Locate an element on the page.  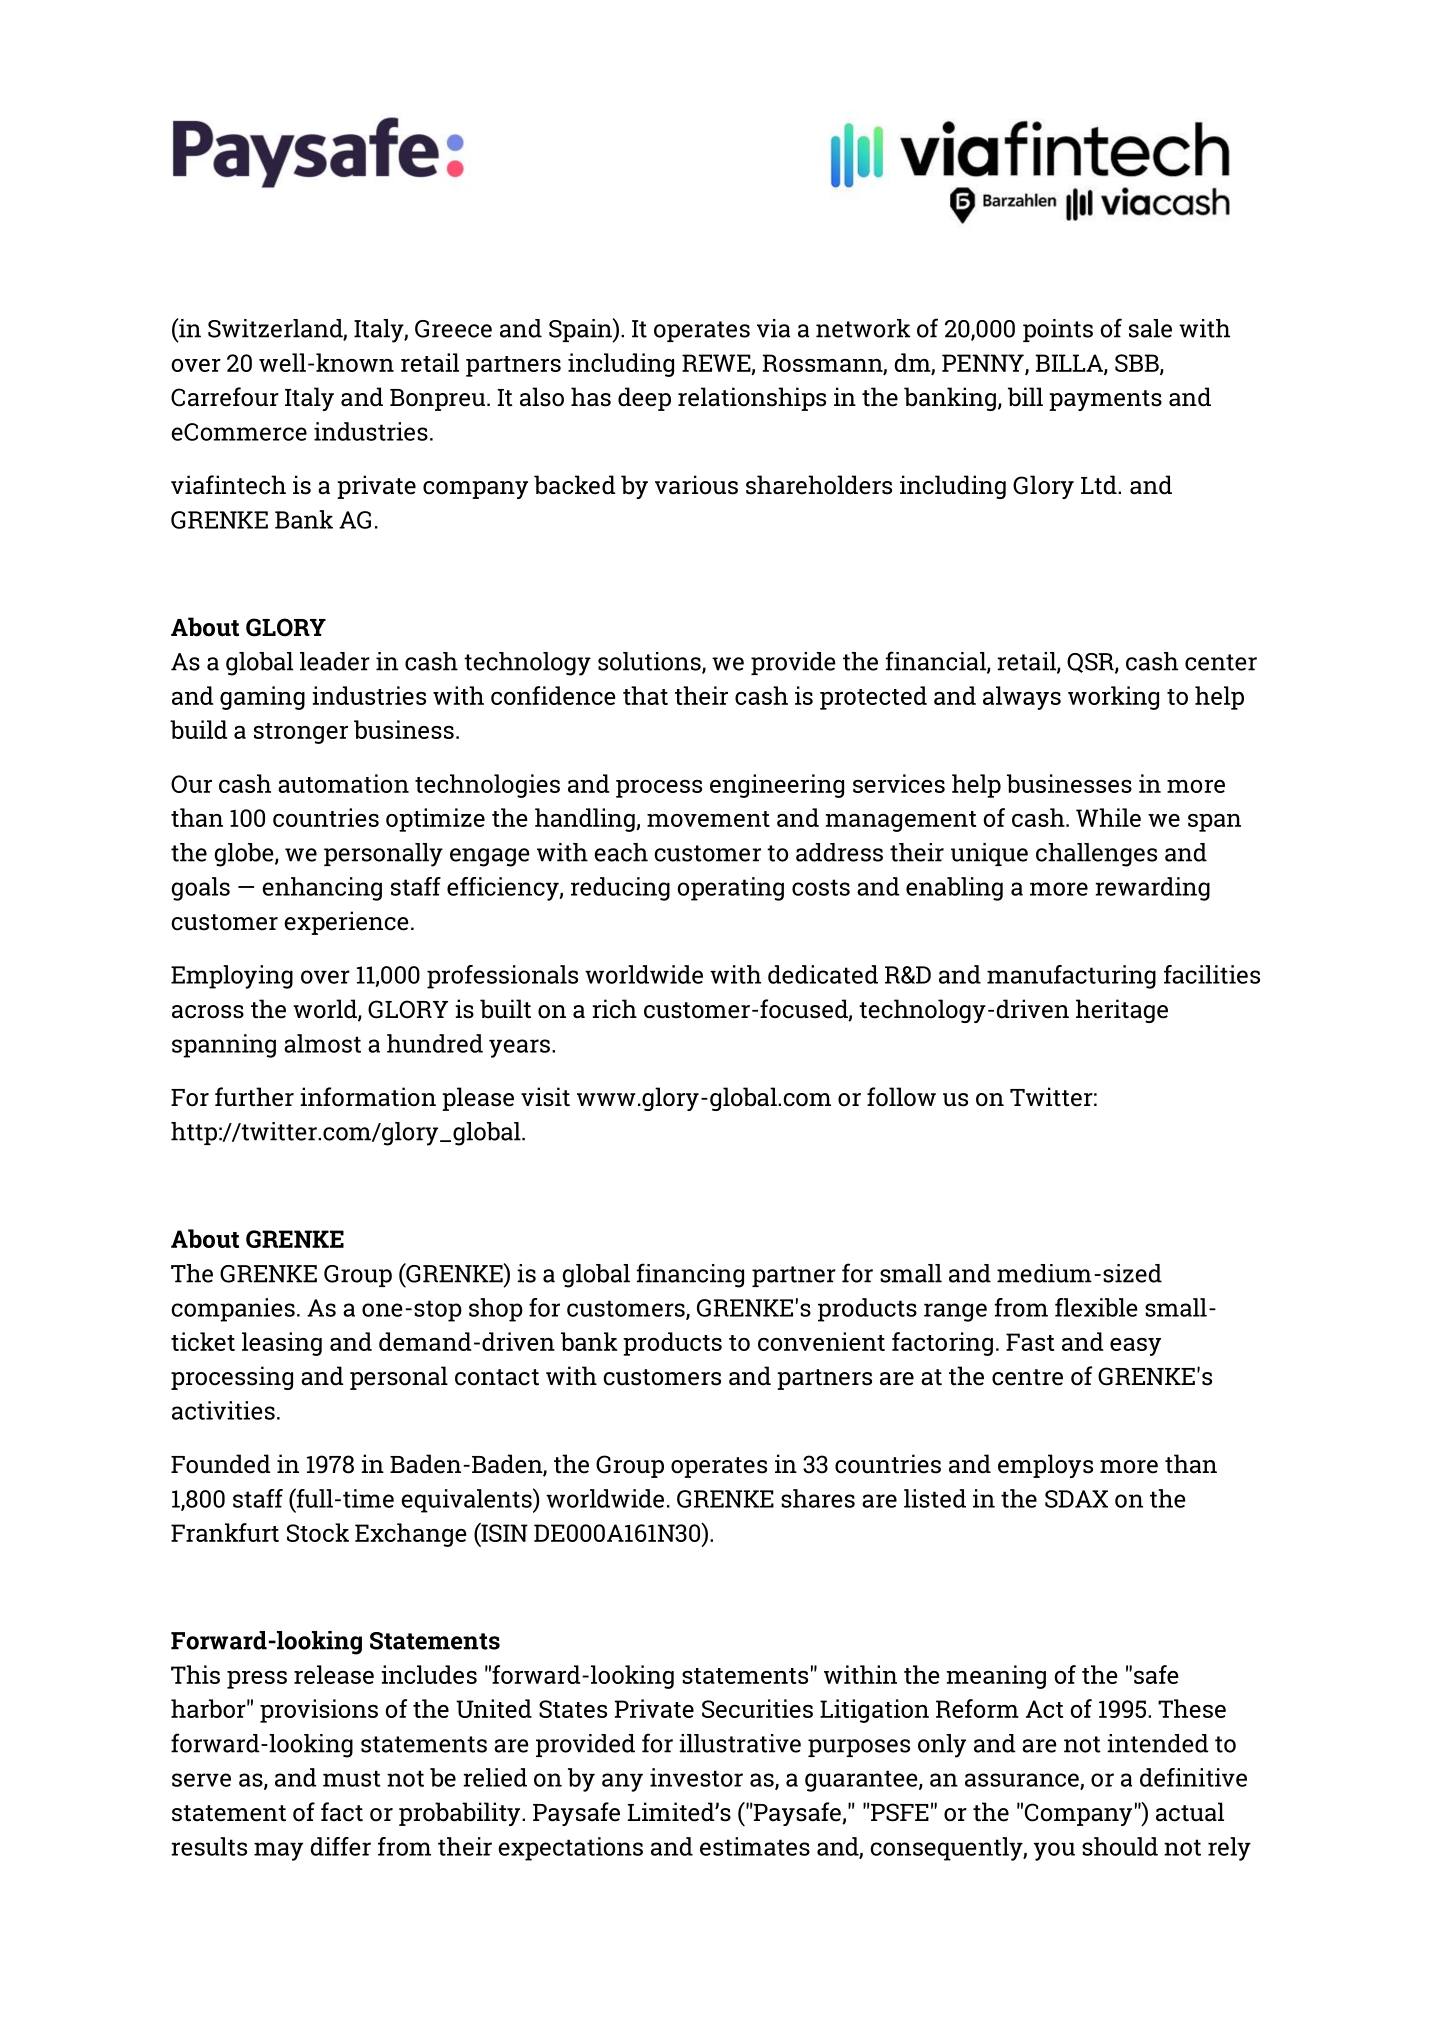
SBB is located at coordinates (1138, 364).
